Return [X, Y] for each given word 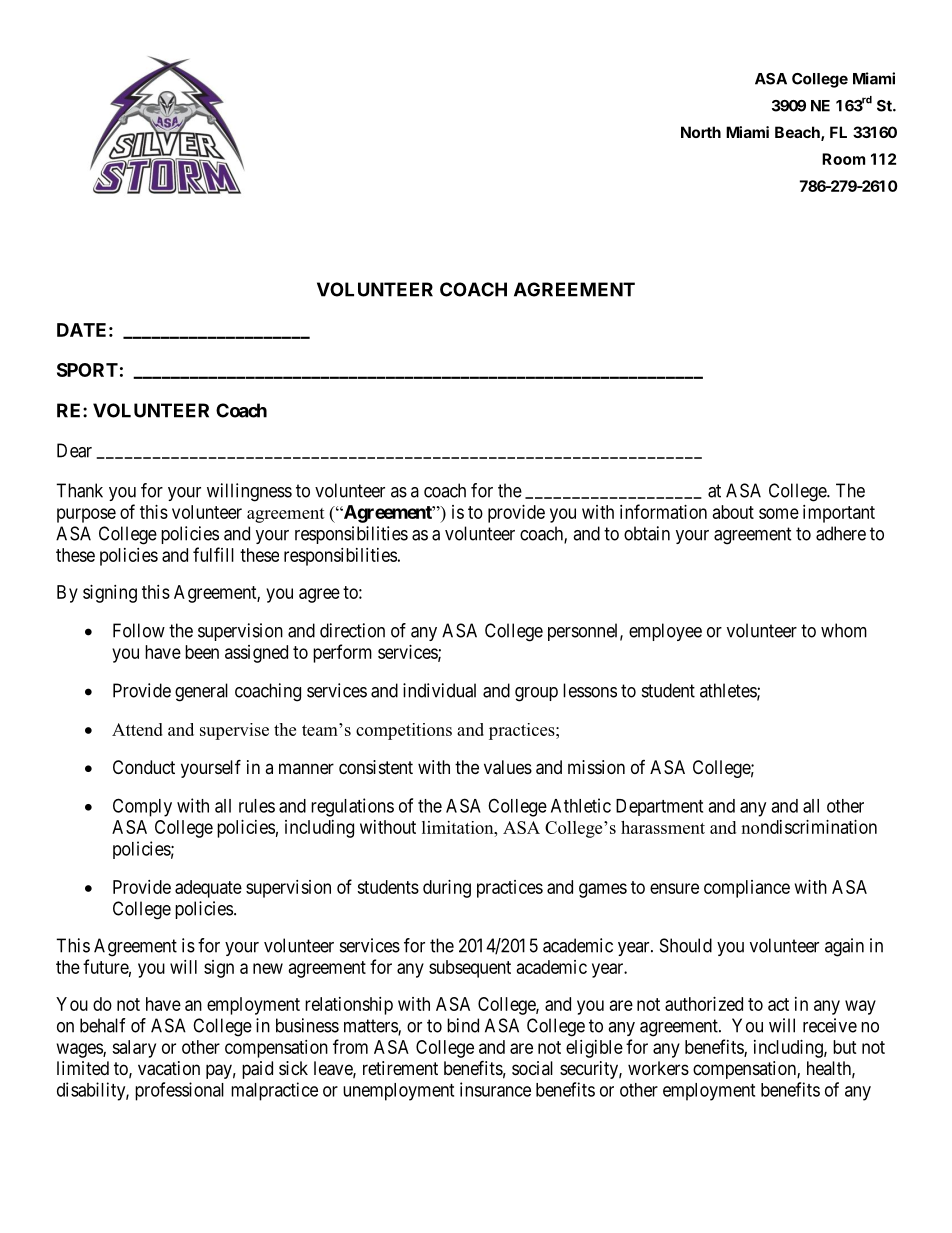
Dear [74, 450]
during [447, 889]
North [701, 132]
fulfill [213, 554]
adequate [208, 889]
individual [439, 690]
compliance [747, 889]
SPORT [87, 370]
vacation [169, 1068]
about [733, 512]
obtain [647, 533]
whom [844, 630]
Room [843, 159]
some [779, 513]
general [201, 692]
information [663, 511]
